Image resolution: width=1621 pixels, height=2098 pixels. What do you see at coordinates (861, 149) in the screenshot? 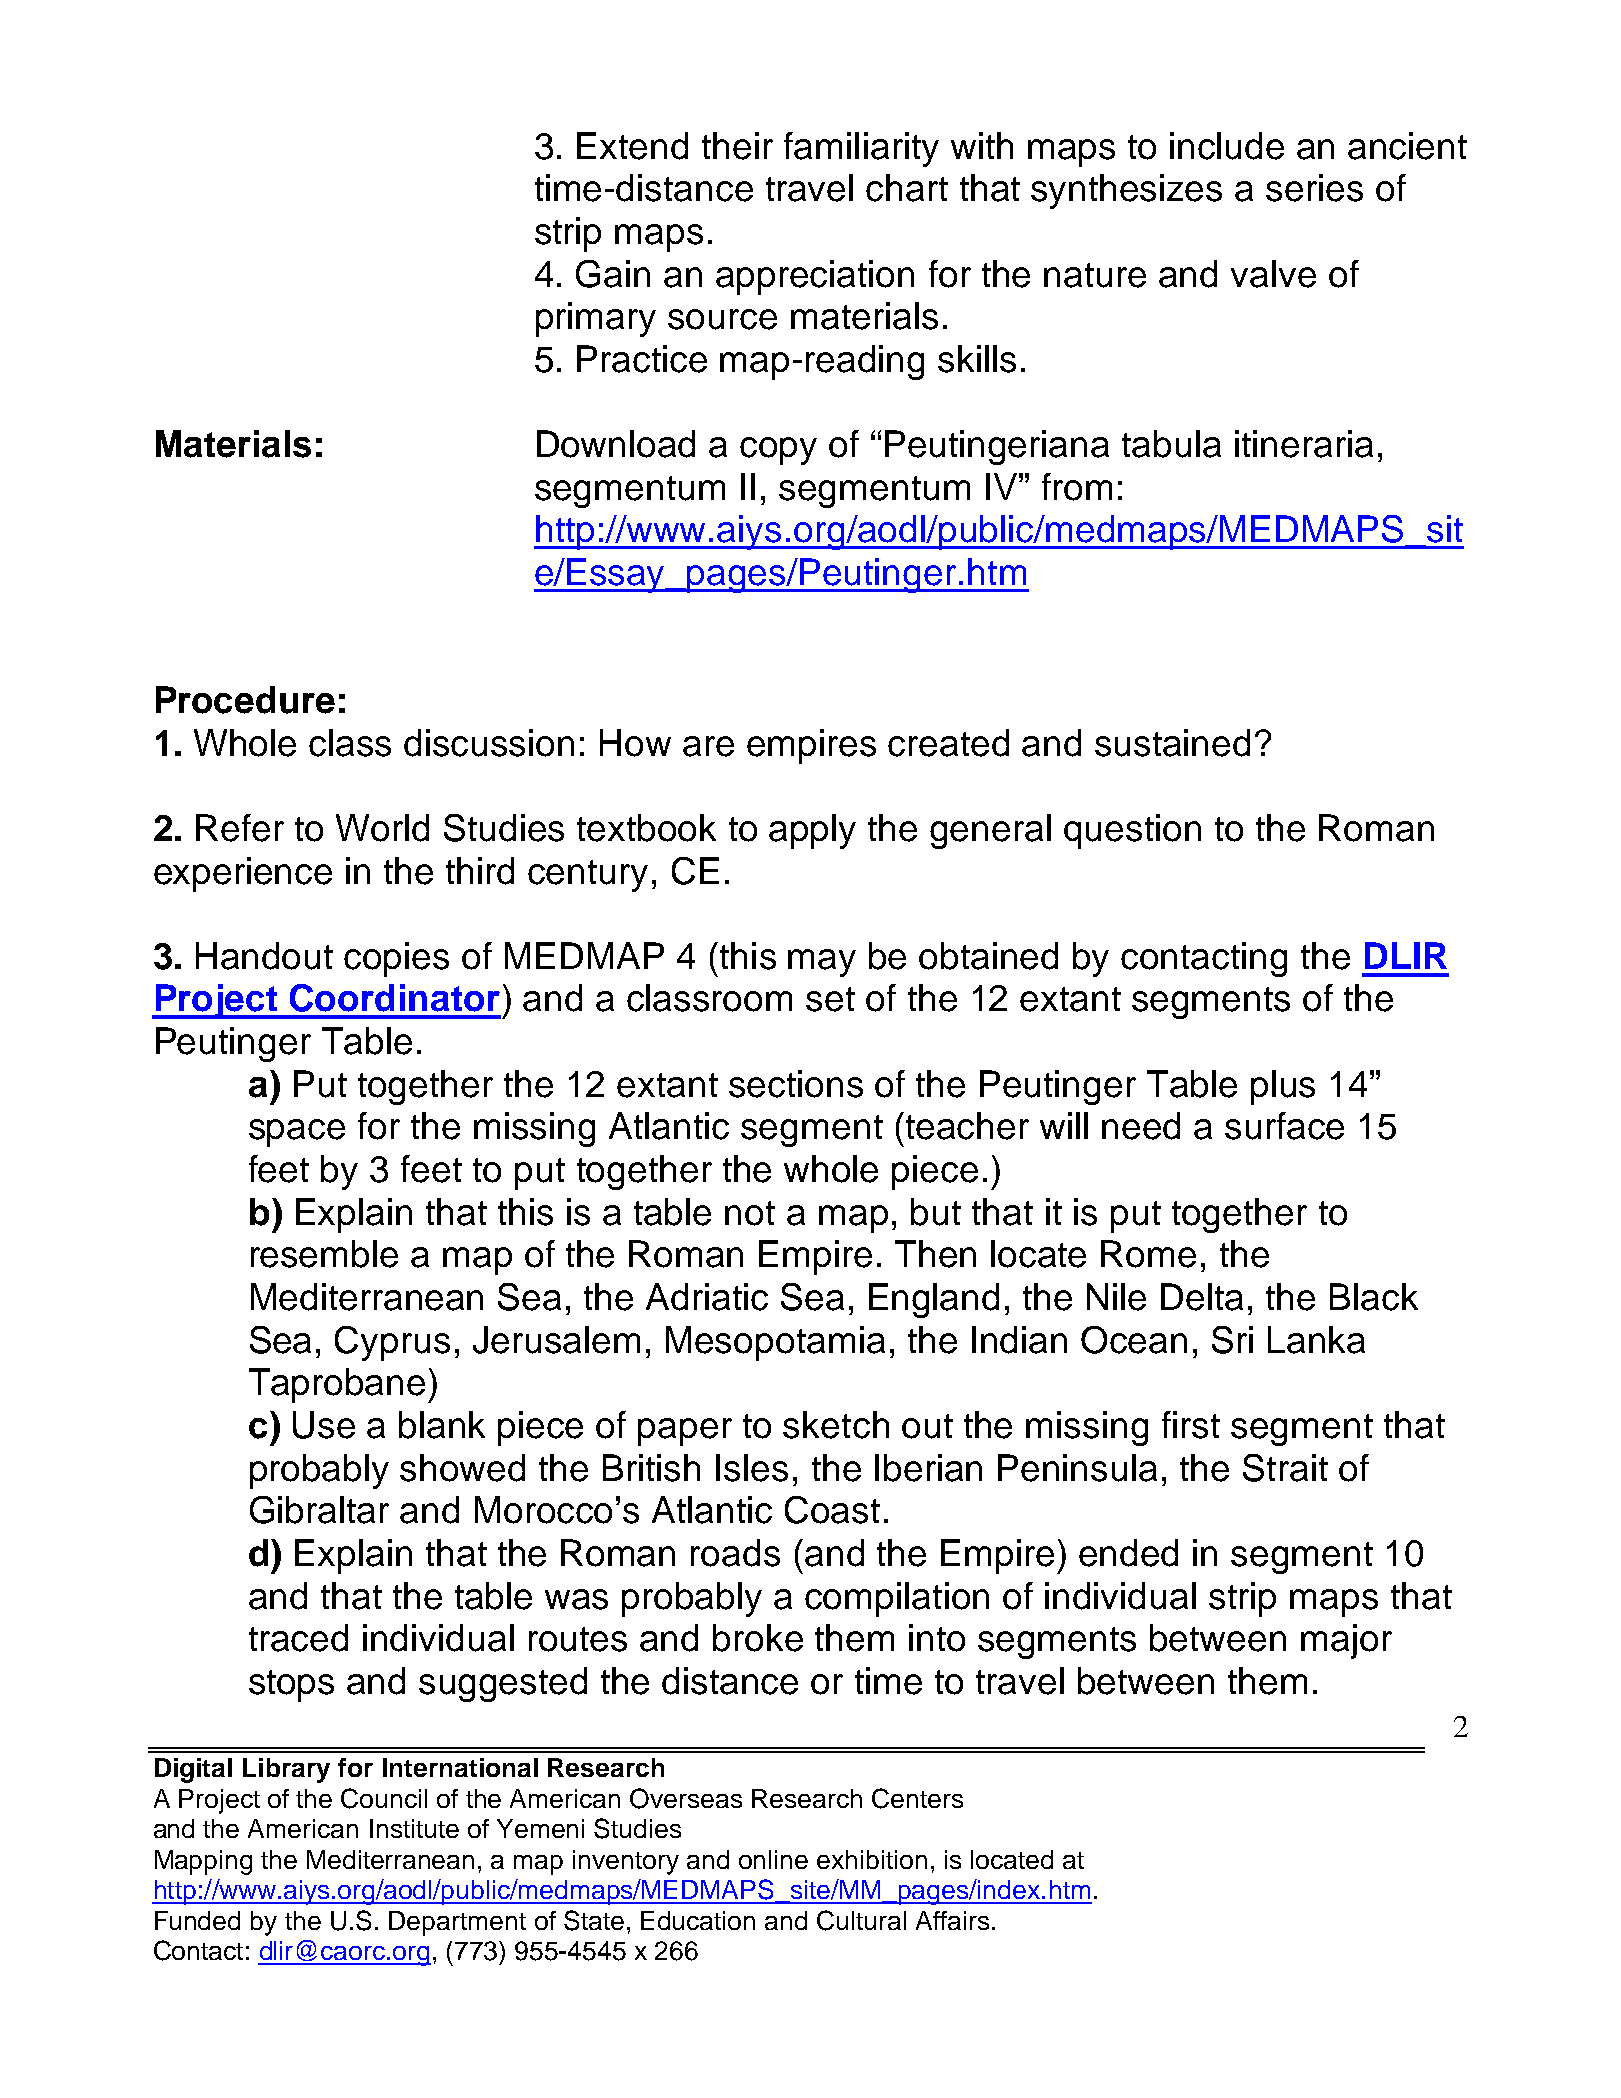
I see `familiarity` at bounding box center [861, 149].
